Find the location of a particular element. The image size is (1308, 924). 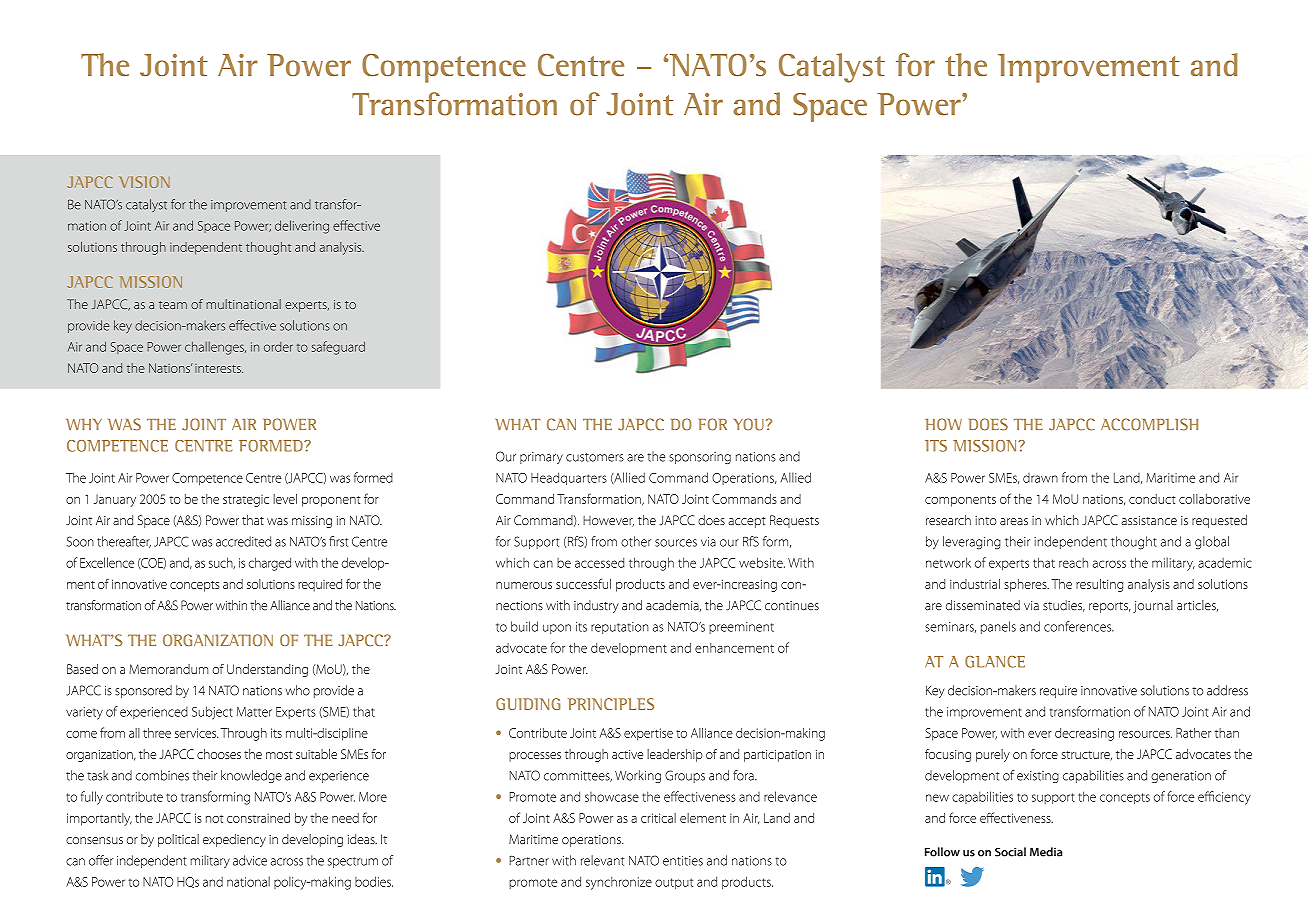

reputation is located at coordinates (620, 628).
